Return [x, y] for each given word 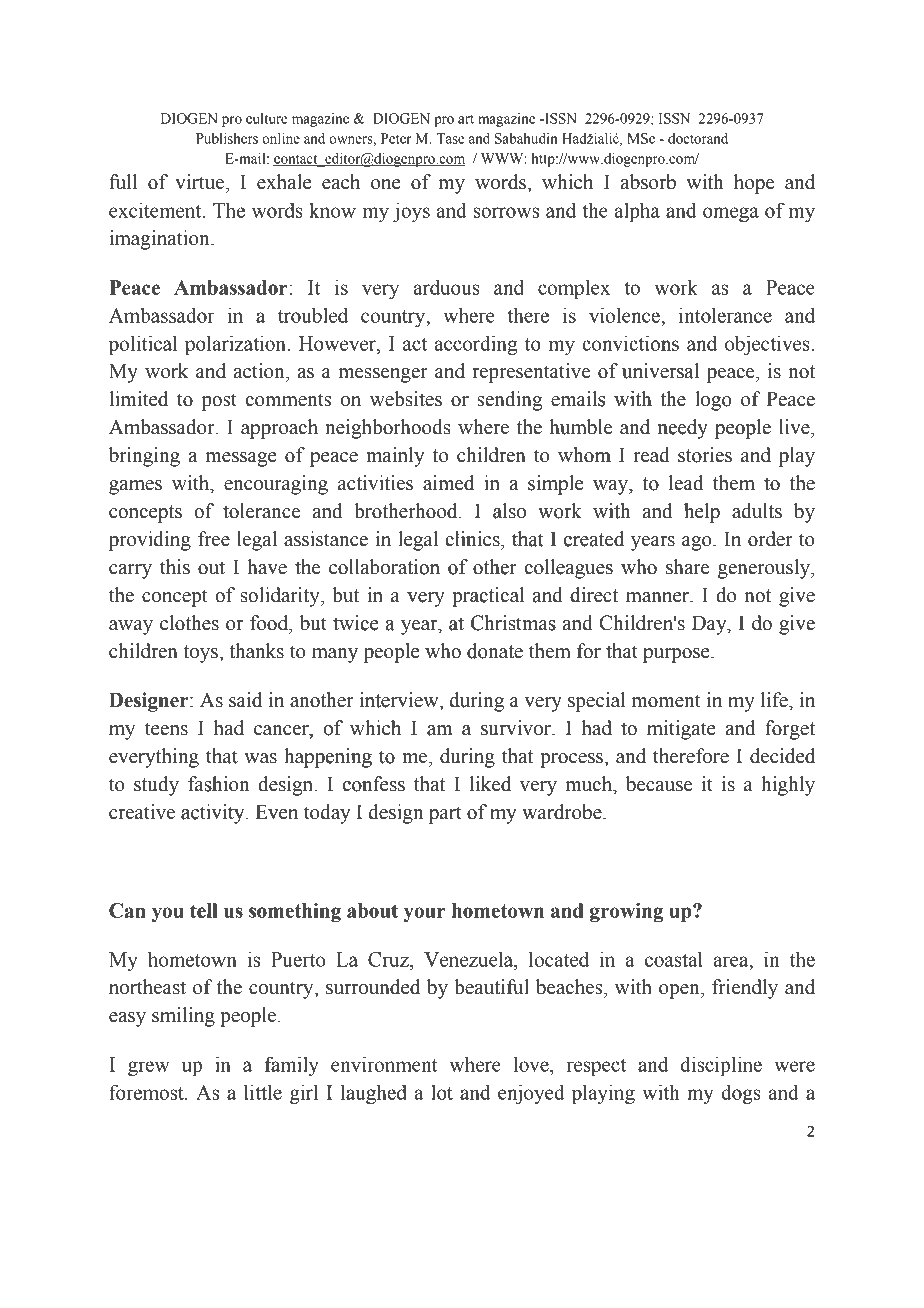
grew [149, 1068]
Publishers [227, 138]
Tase [451, 138]
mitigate [681, 730]
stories [705, 455]
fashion [219, 784]
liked [490, 784]
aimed [448, 483]
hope [754, 184]
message [241, 459]
